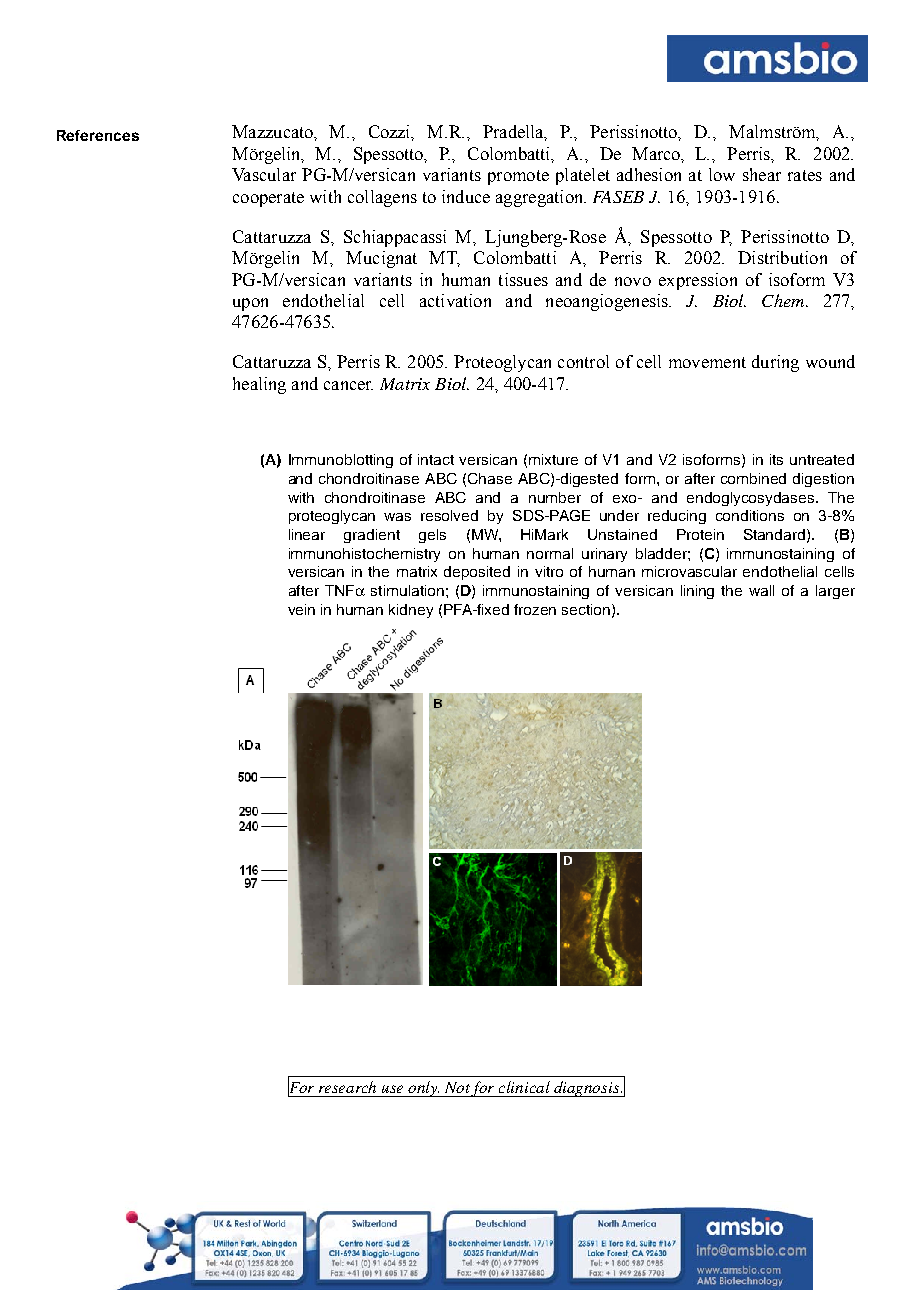  What do you see at coordinates (424, 1089) in the document?
I see `only` at bounding box center [424, 1089].
